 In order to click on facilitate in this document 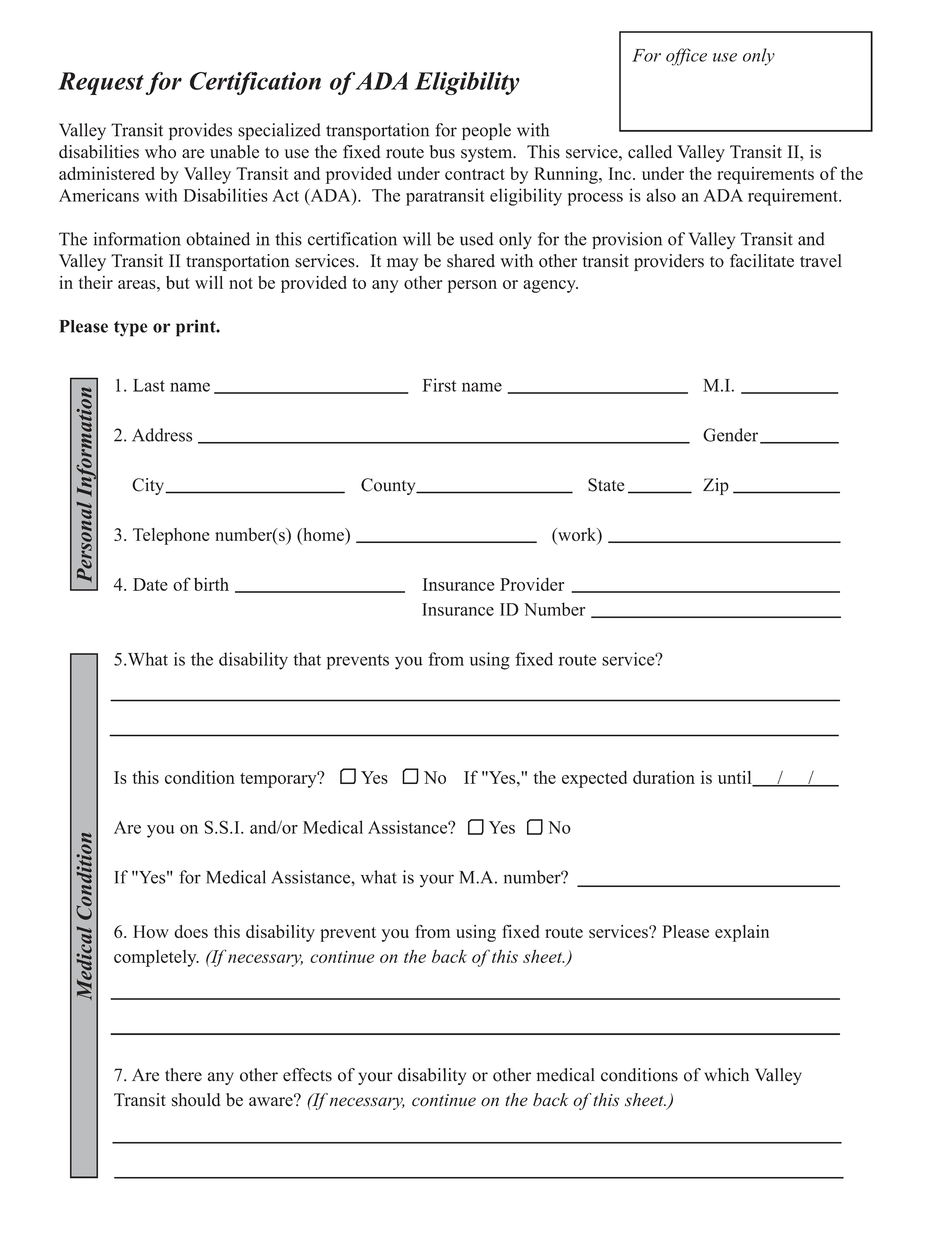, I will do `click(762, 261)`.
